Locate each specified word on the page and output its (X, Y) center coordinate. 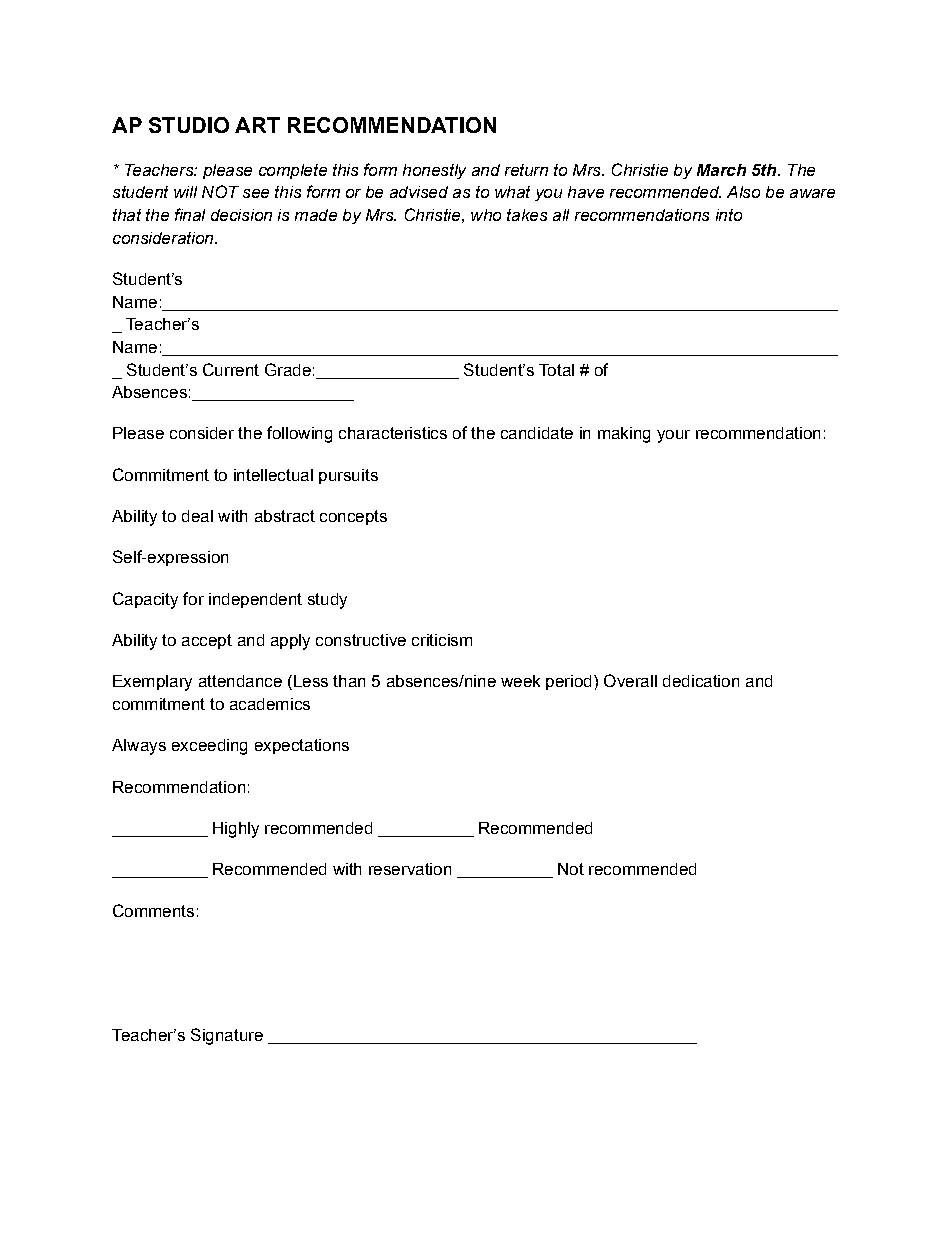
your (673, 436)
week (520, 681)
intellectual (273, 475)
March (721, 170)
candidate (537, 433)
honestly (434, 171)
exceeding (209, 747)
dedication (701, 681)
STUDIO (189, 125)
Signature (227, 1036)
